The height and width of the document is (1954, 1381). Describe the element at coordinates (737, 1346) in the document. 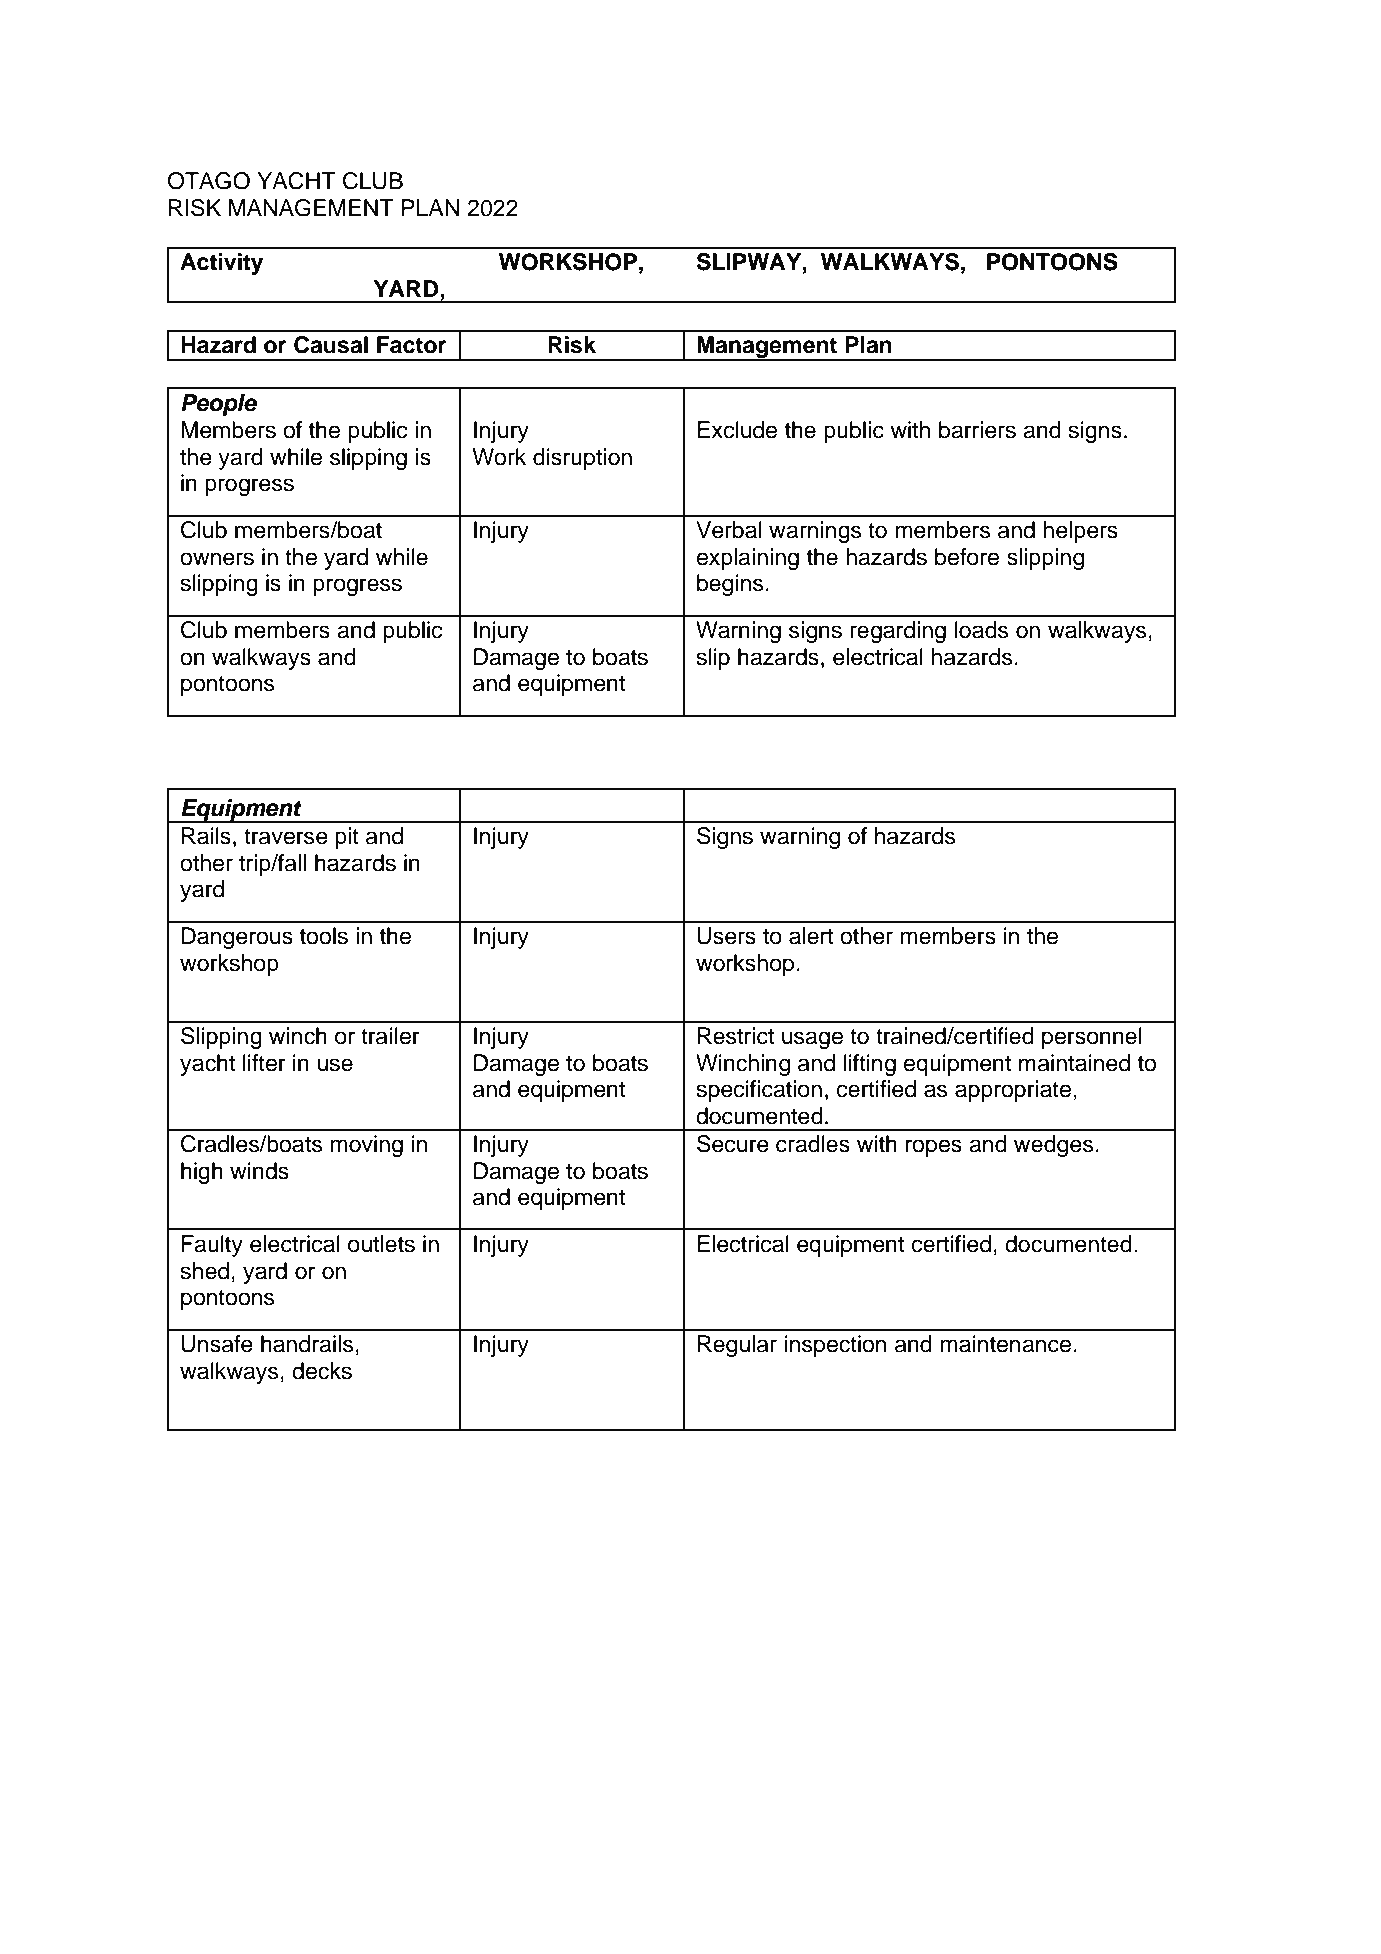

I see `Regular` at that location.
